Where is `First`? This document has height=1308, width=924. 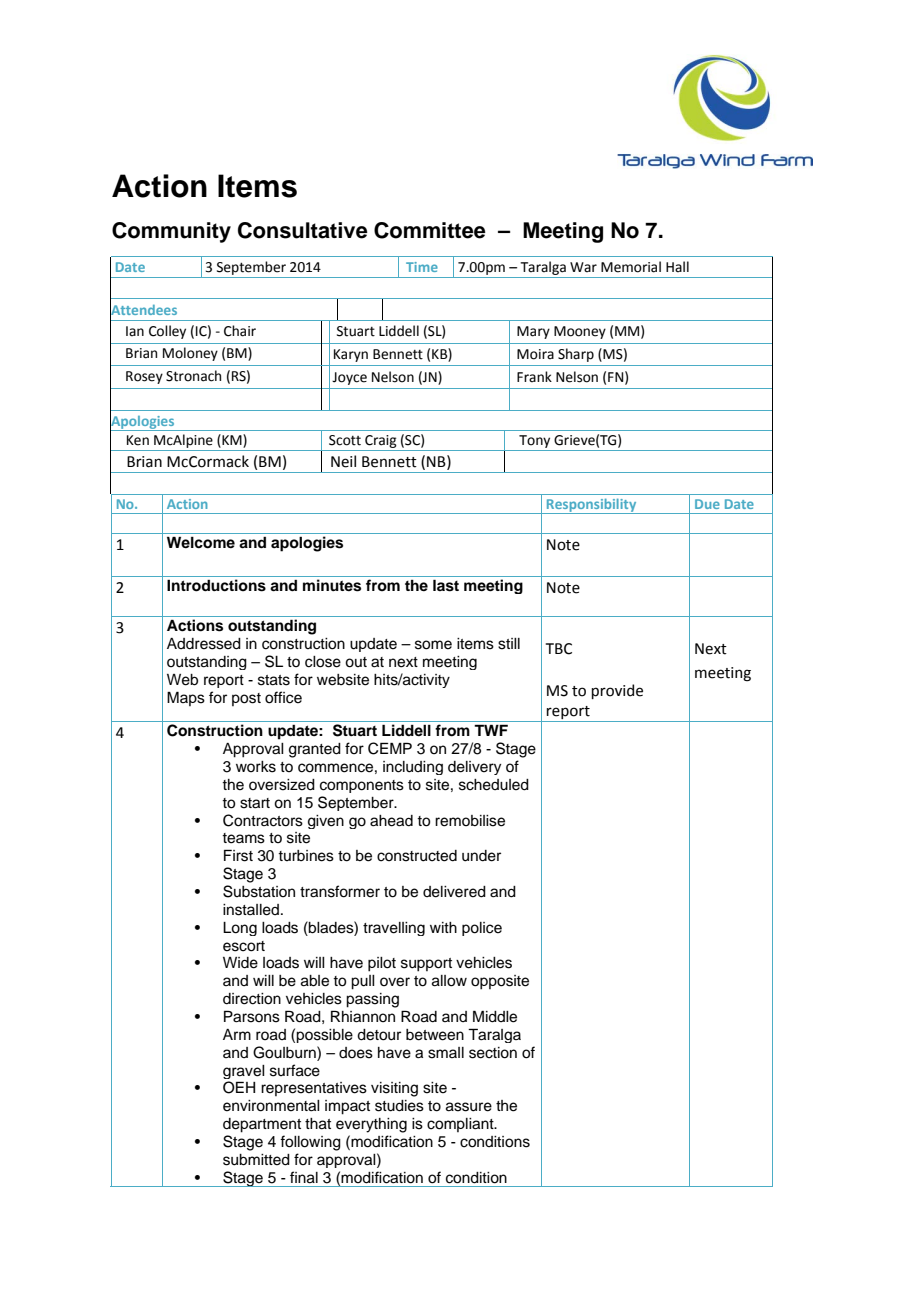 First is located at coordinates (238, 855).
